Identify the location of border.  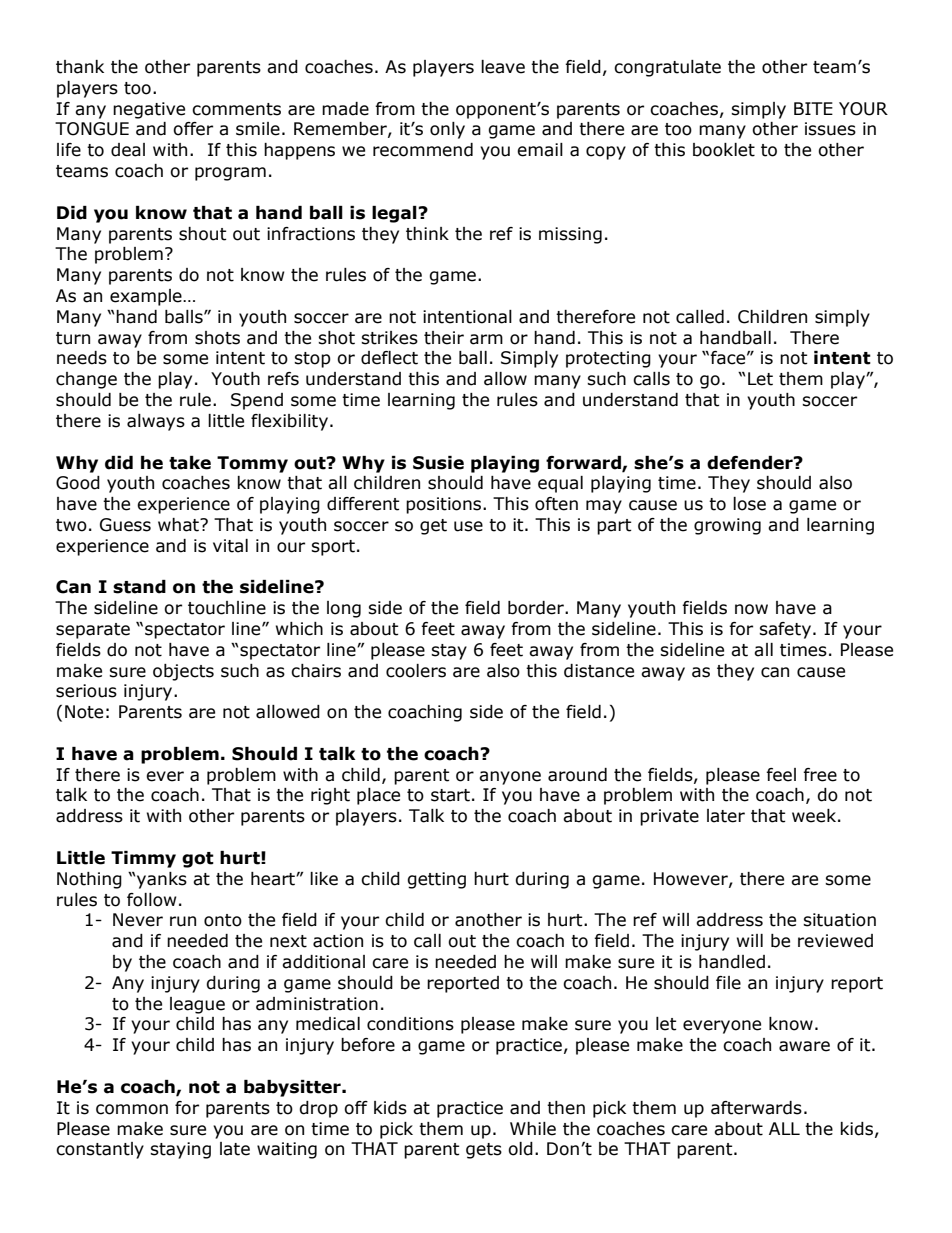
(537, 608).
